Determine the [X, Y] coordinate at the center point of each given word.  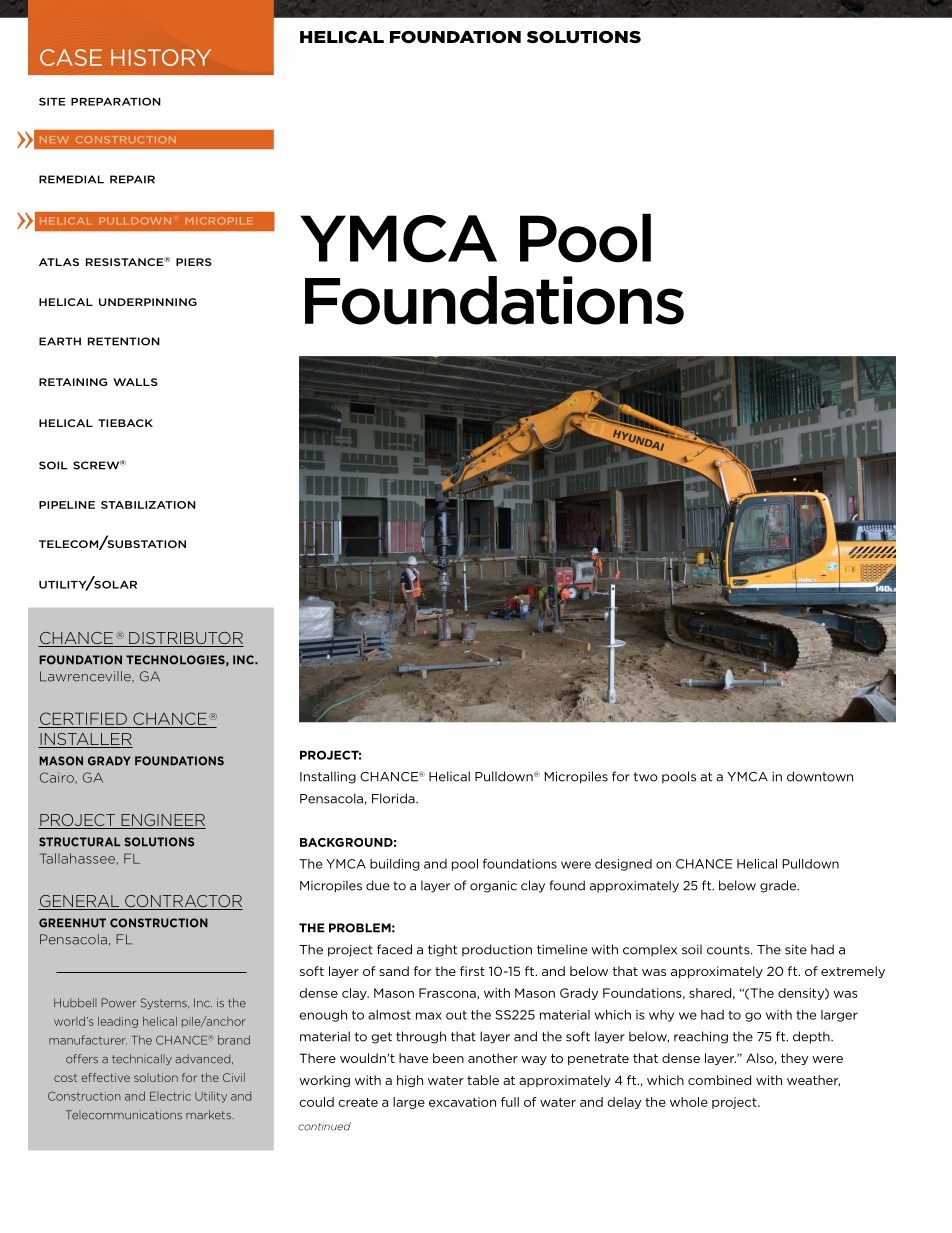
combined [719, 1080]
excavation [462, 1102]
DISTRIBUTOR [185, 639]
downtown [820, 776]
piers [194, 262]
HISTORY [161, 57]
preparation [116, 101]
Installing [328, 777]
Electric [170, 1096]
